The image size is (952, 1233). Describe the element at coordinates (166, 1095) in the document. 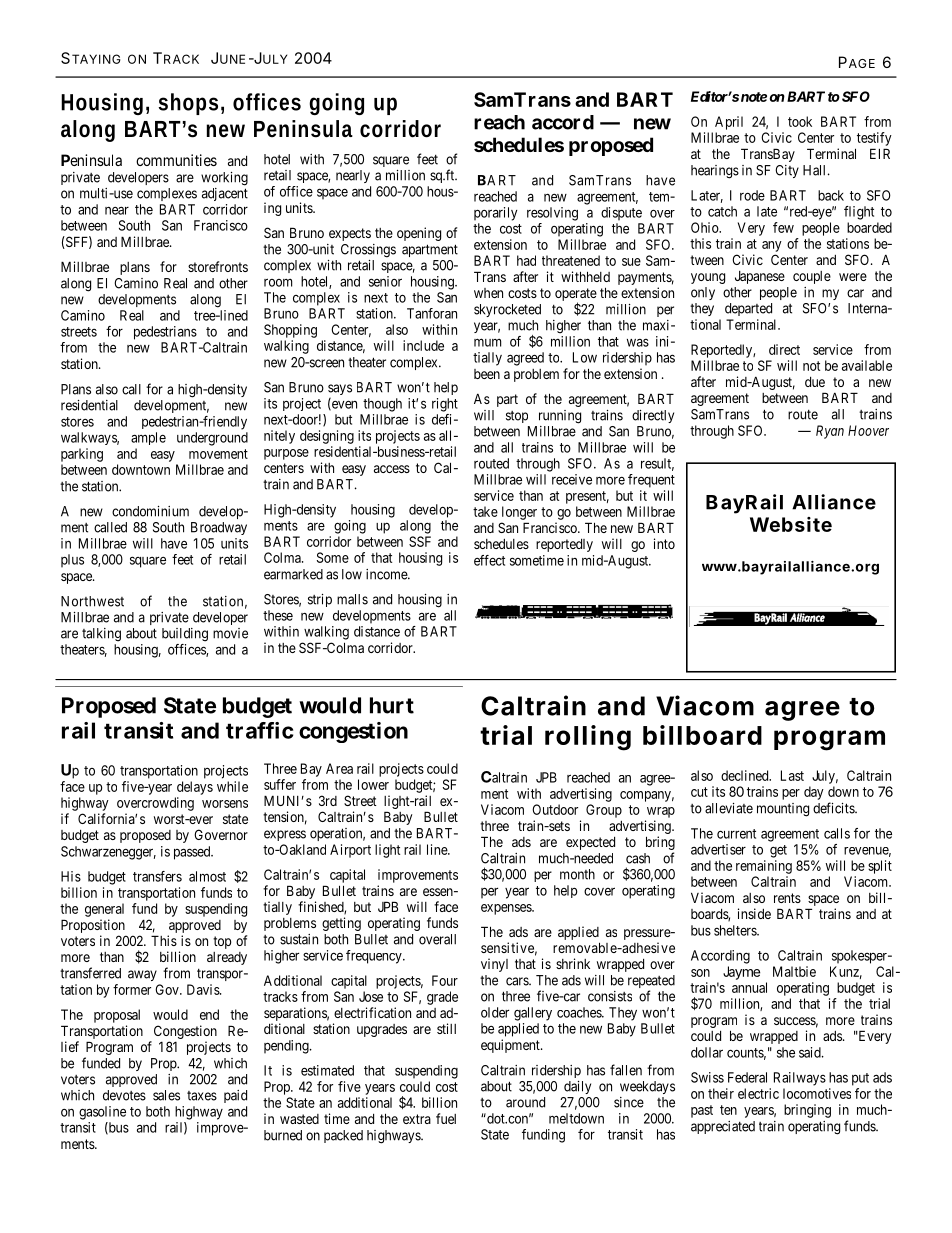

I see `sales` at that location.
